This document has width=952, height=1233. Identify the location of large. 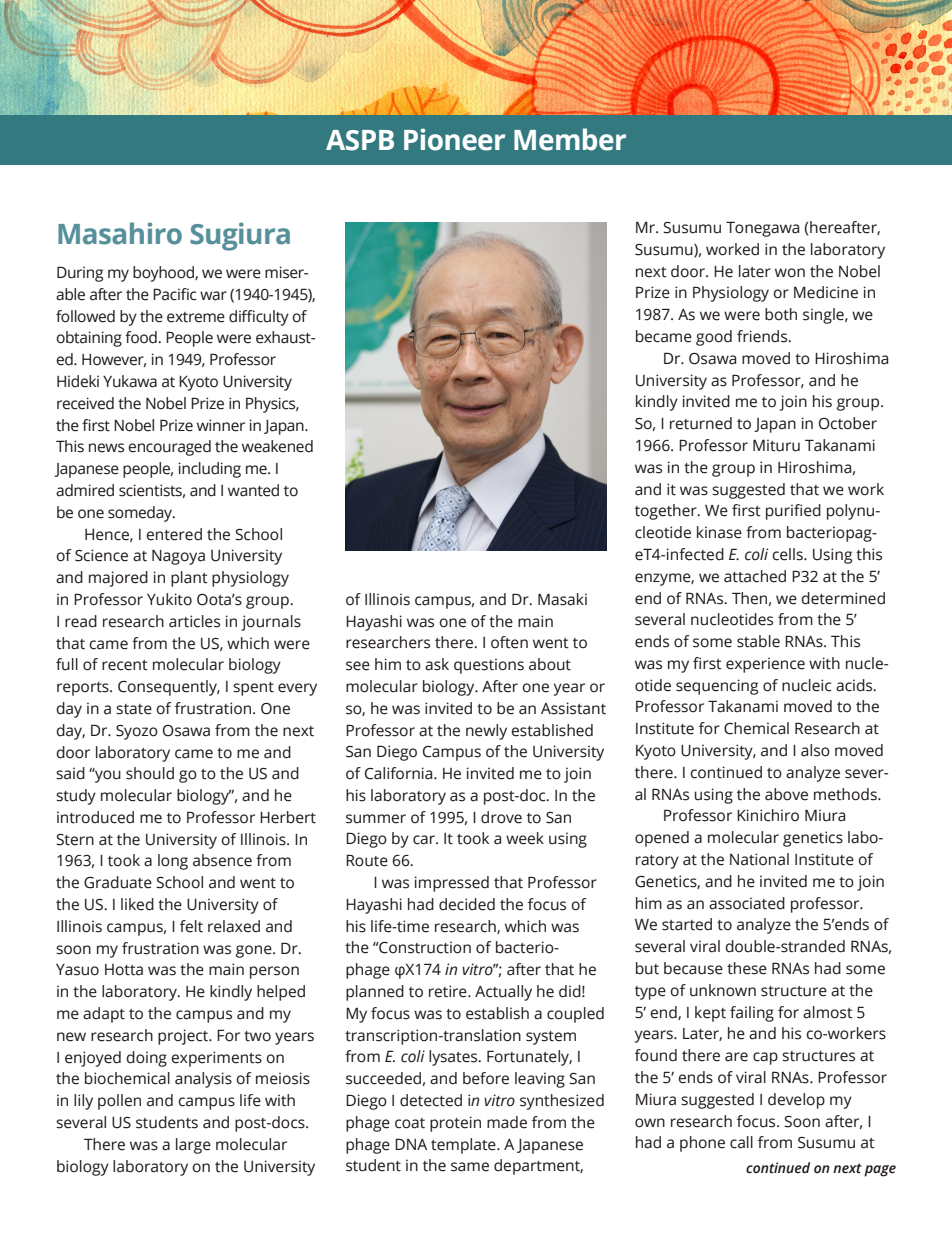
(193, 1146).
